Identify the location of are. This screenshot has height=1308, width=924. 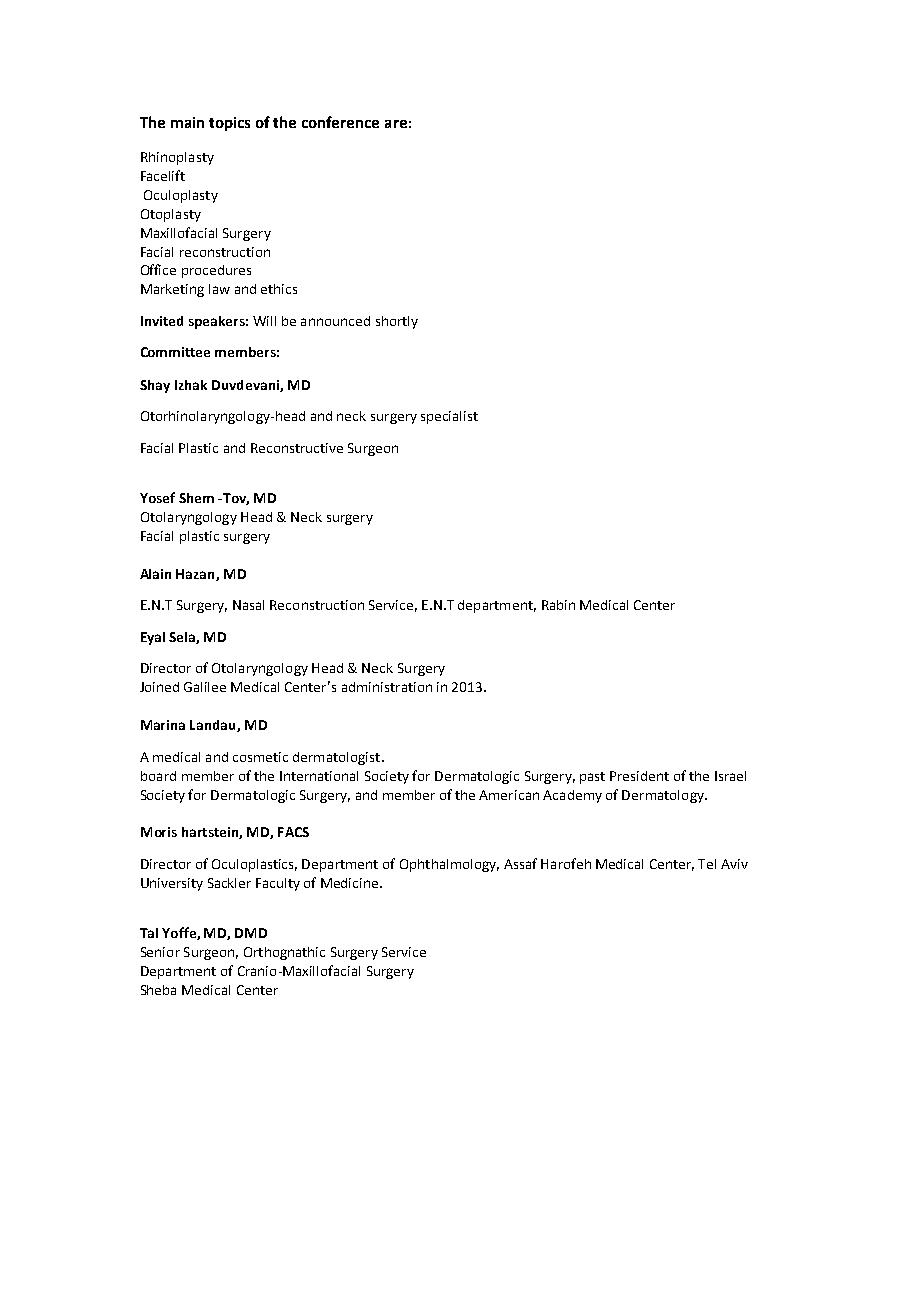
(396, 124).
